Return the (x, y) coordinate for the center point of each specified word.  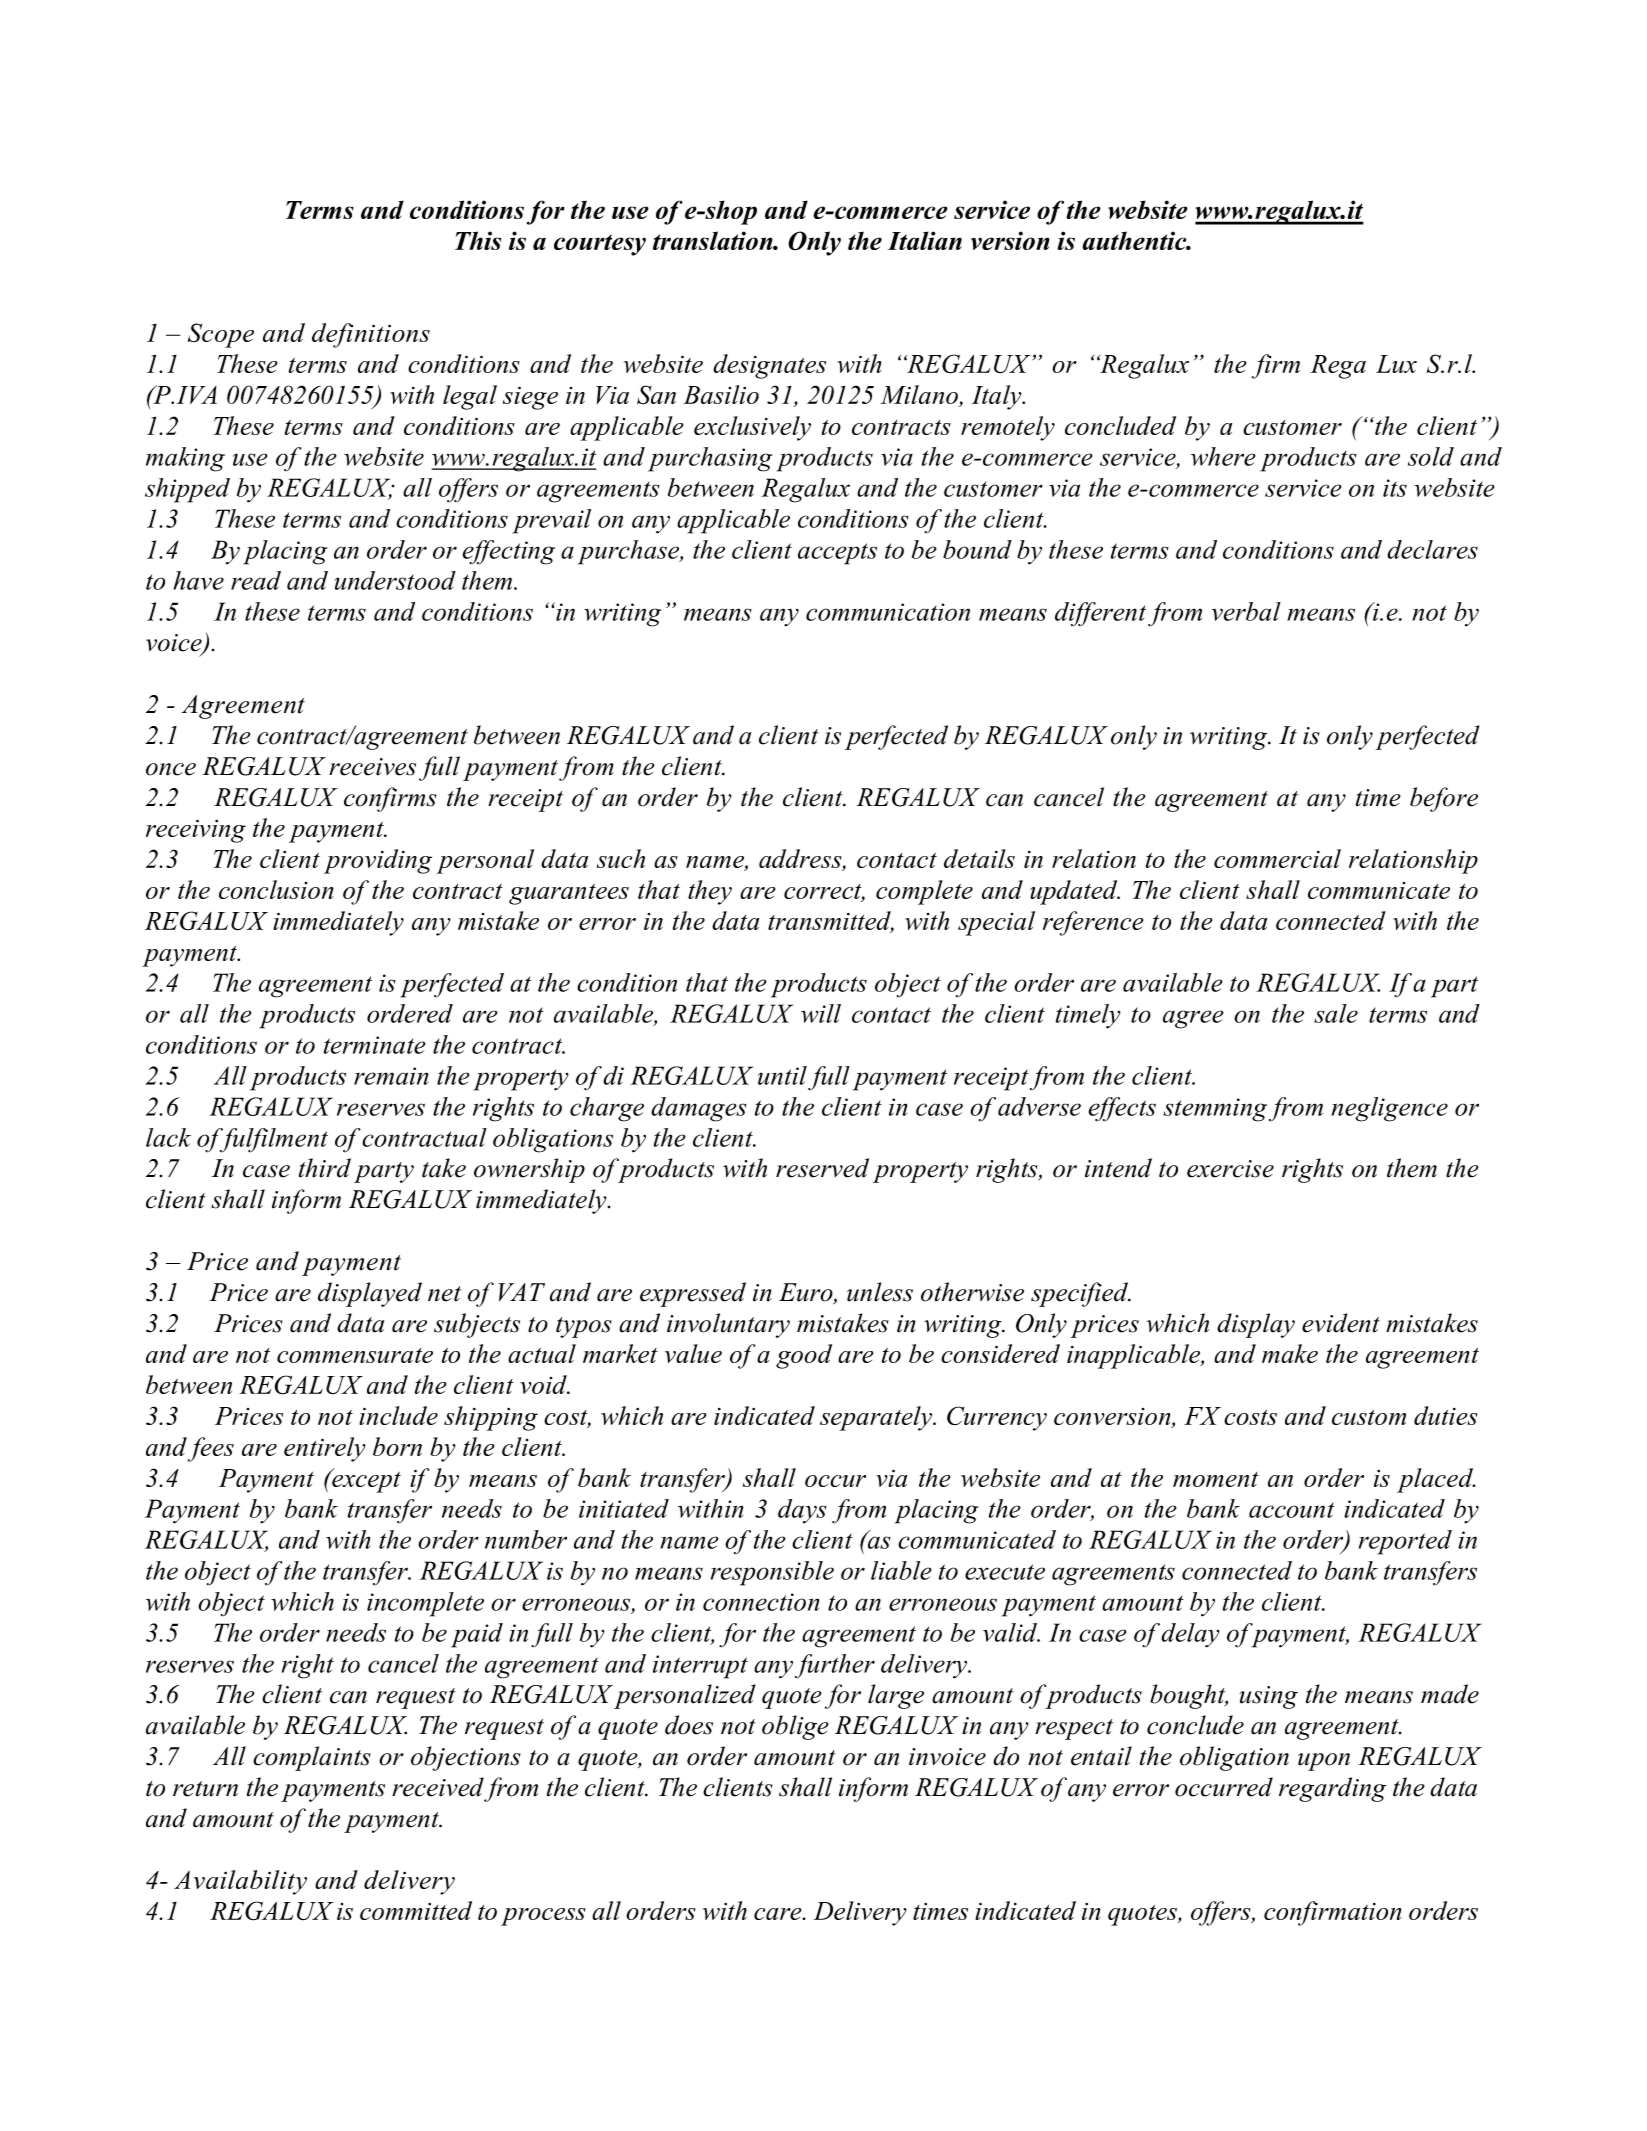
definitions (371, 335)
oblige (795, 1727)
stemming (1215, 1110)
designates (769, 366)
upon (1324, 1762)
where (1223, 456)
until (782, 1075)
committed (416, 1910)
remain (391, 1076)
